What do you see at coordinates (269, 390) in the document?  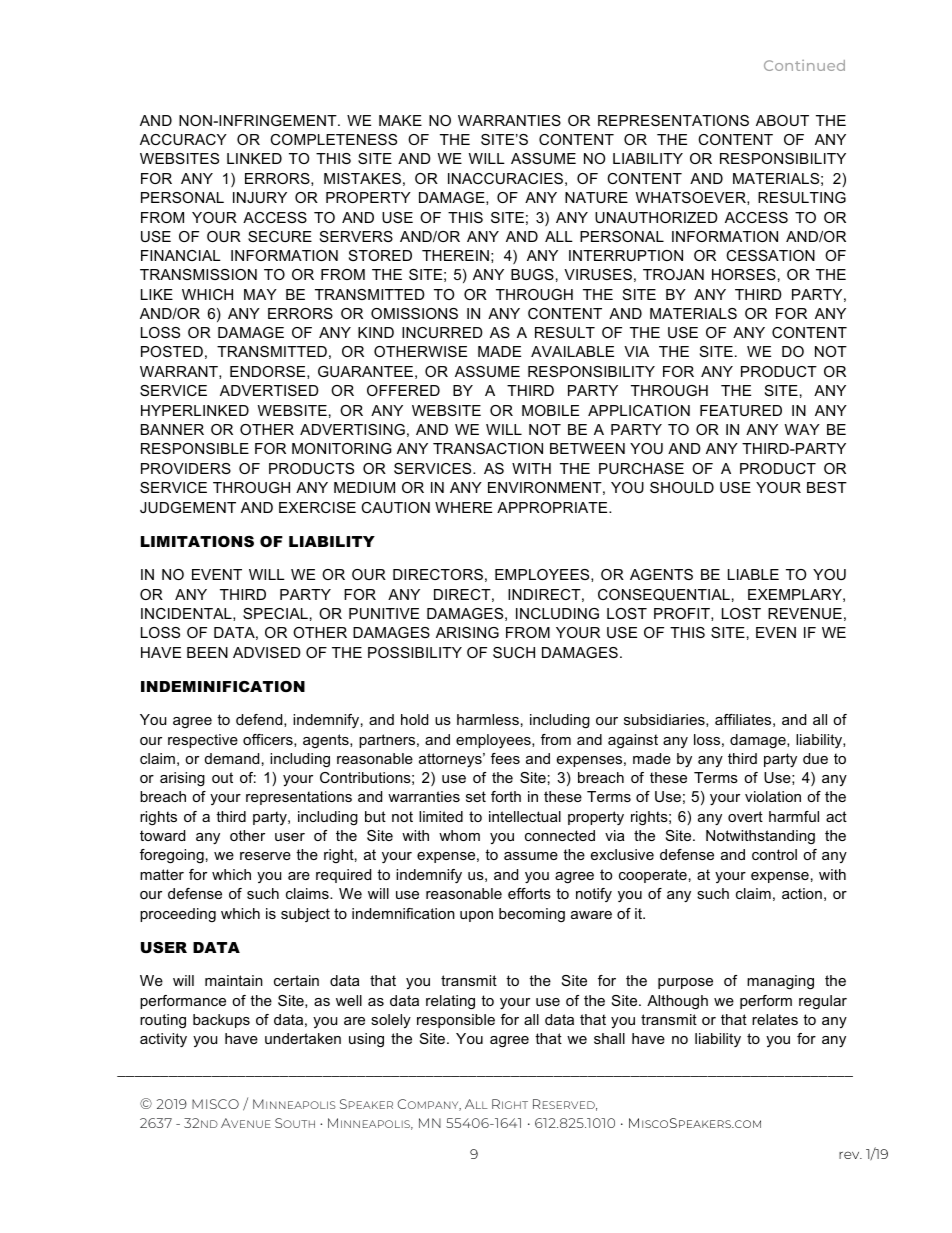 I see `ADVERTISED` at bounding box center [269, 390].
